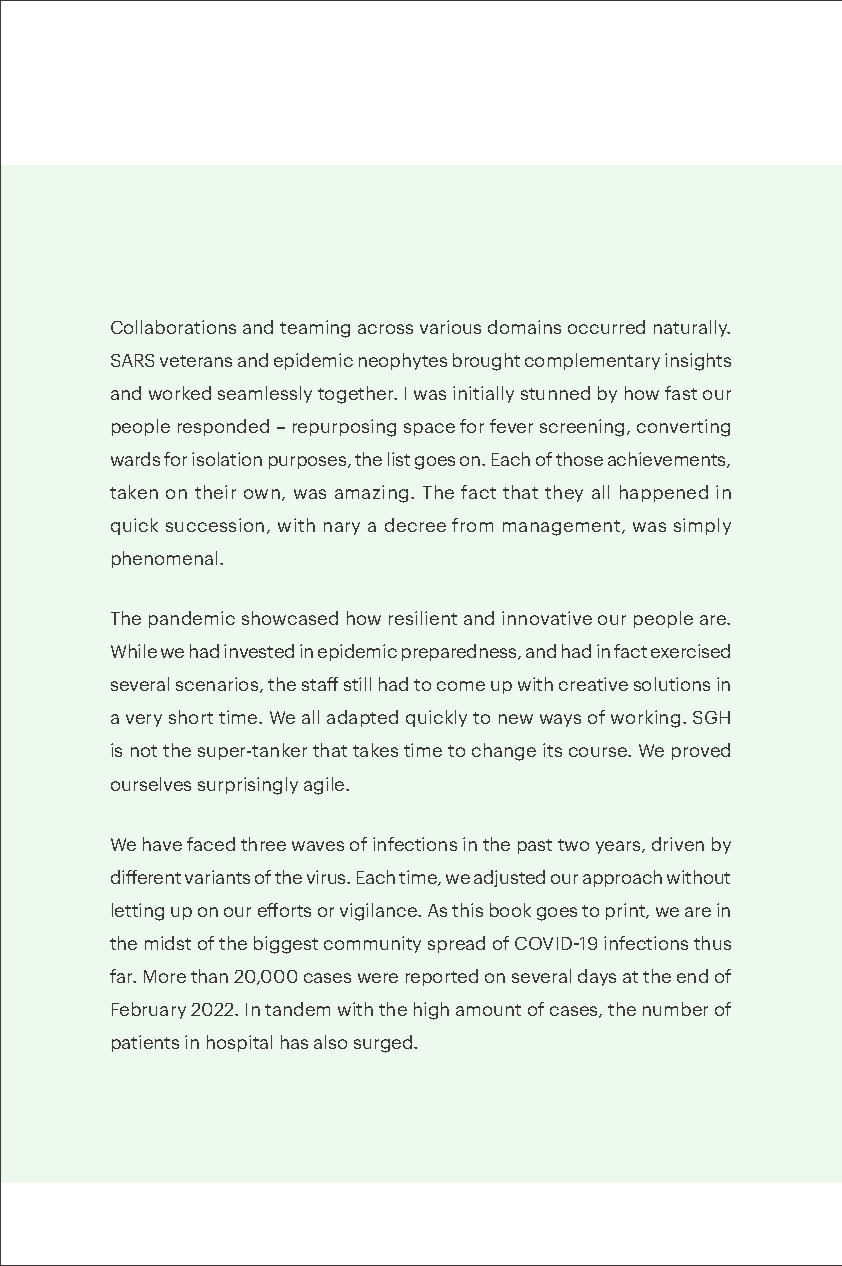 The image size is (842, 1266). I want to click on simply, so click(702, 526).
